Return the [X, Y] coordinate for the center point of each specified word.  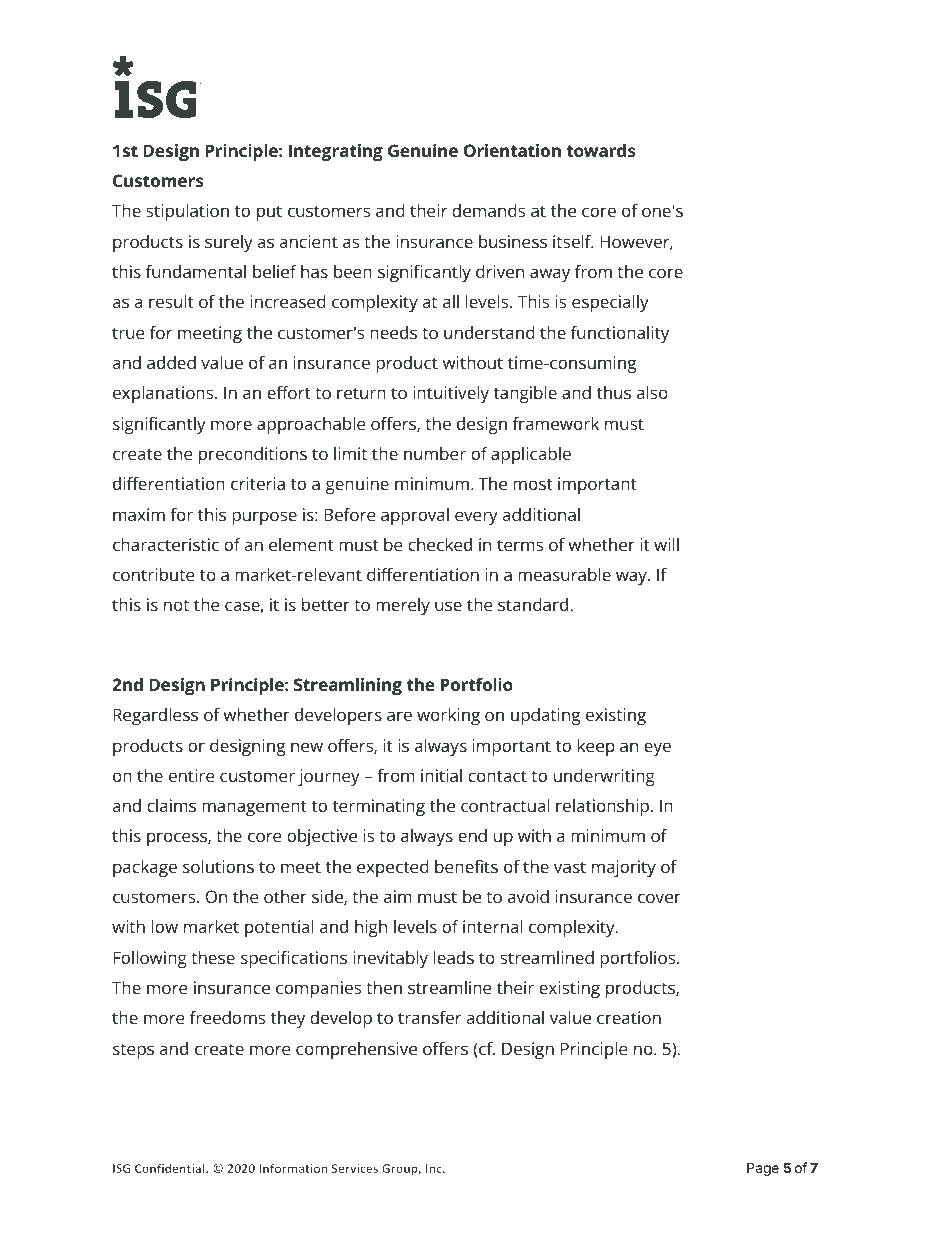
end [472, 835]
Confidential [171, 1168]
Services [355, 1168]
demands [489, 210]
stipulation [187, 212]
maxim [139, 514]
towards [601, 150]
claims [171, 805]
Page [763, 1169]
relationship [602, 807]
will [666, 544]
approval [415, 516]
